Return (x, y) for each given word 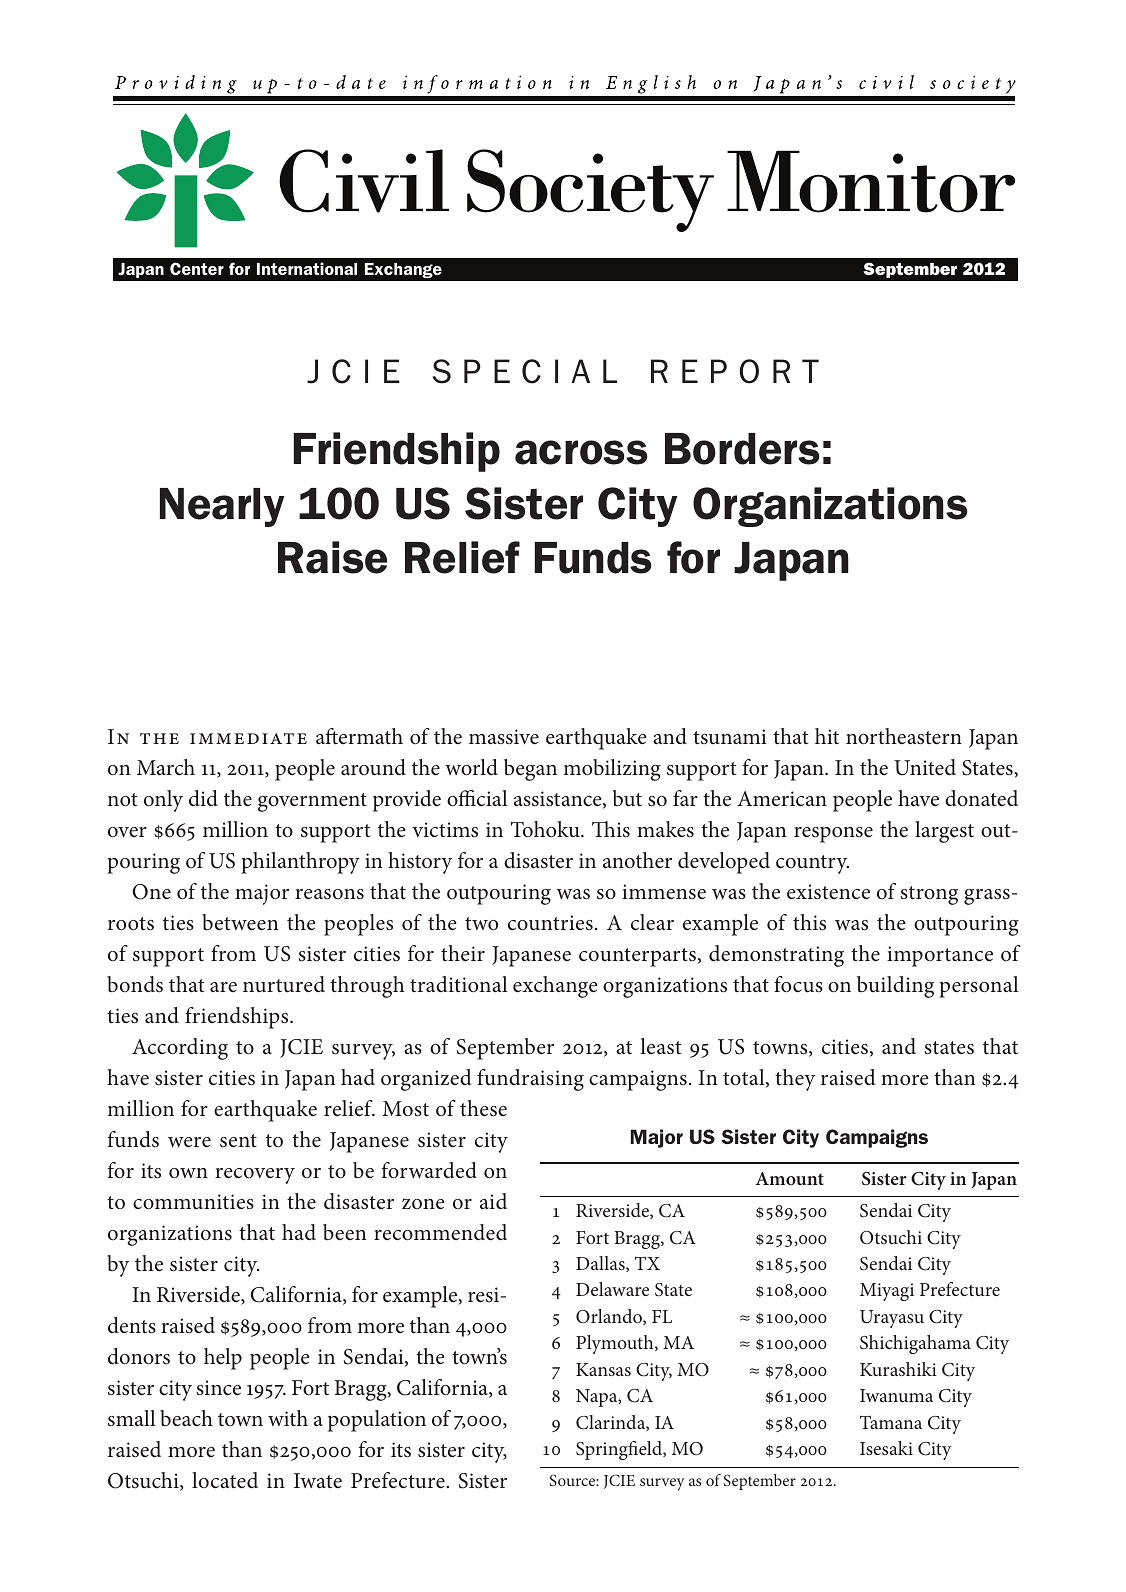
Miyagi (887, 1292)
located (225, 1480)
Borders (742, 449)
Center (197, 268)
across (581, 452)
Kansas (603, 1369)
